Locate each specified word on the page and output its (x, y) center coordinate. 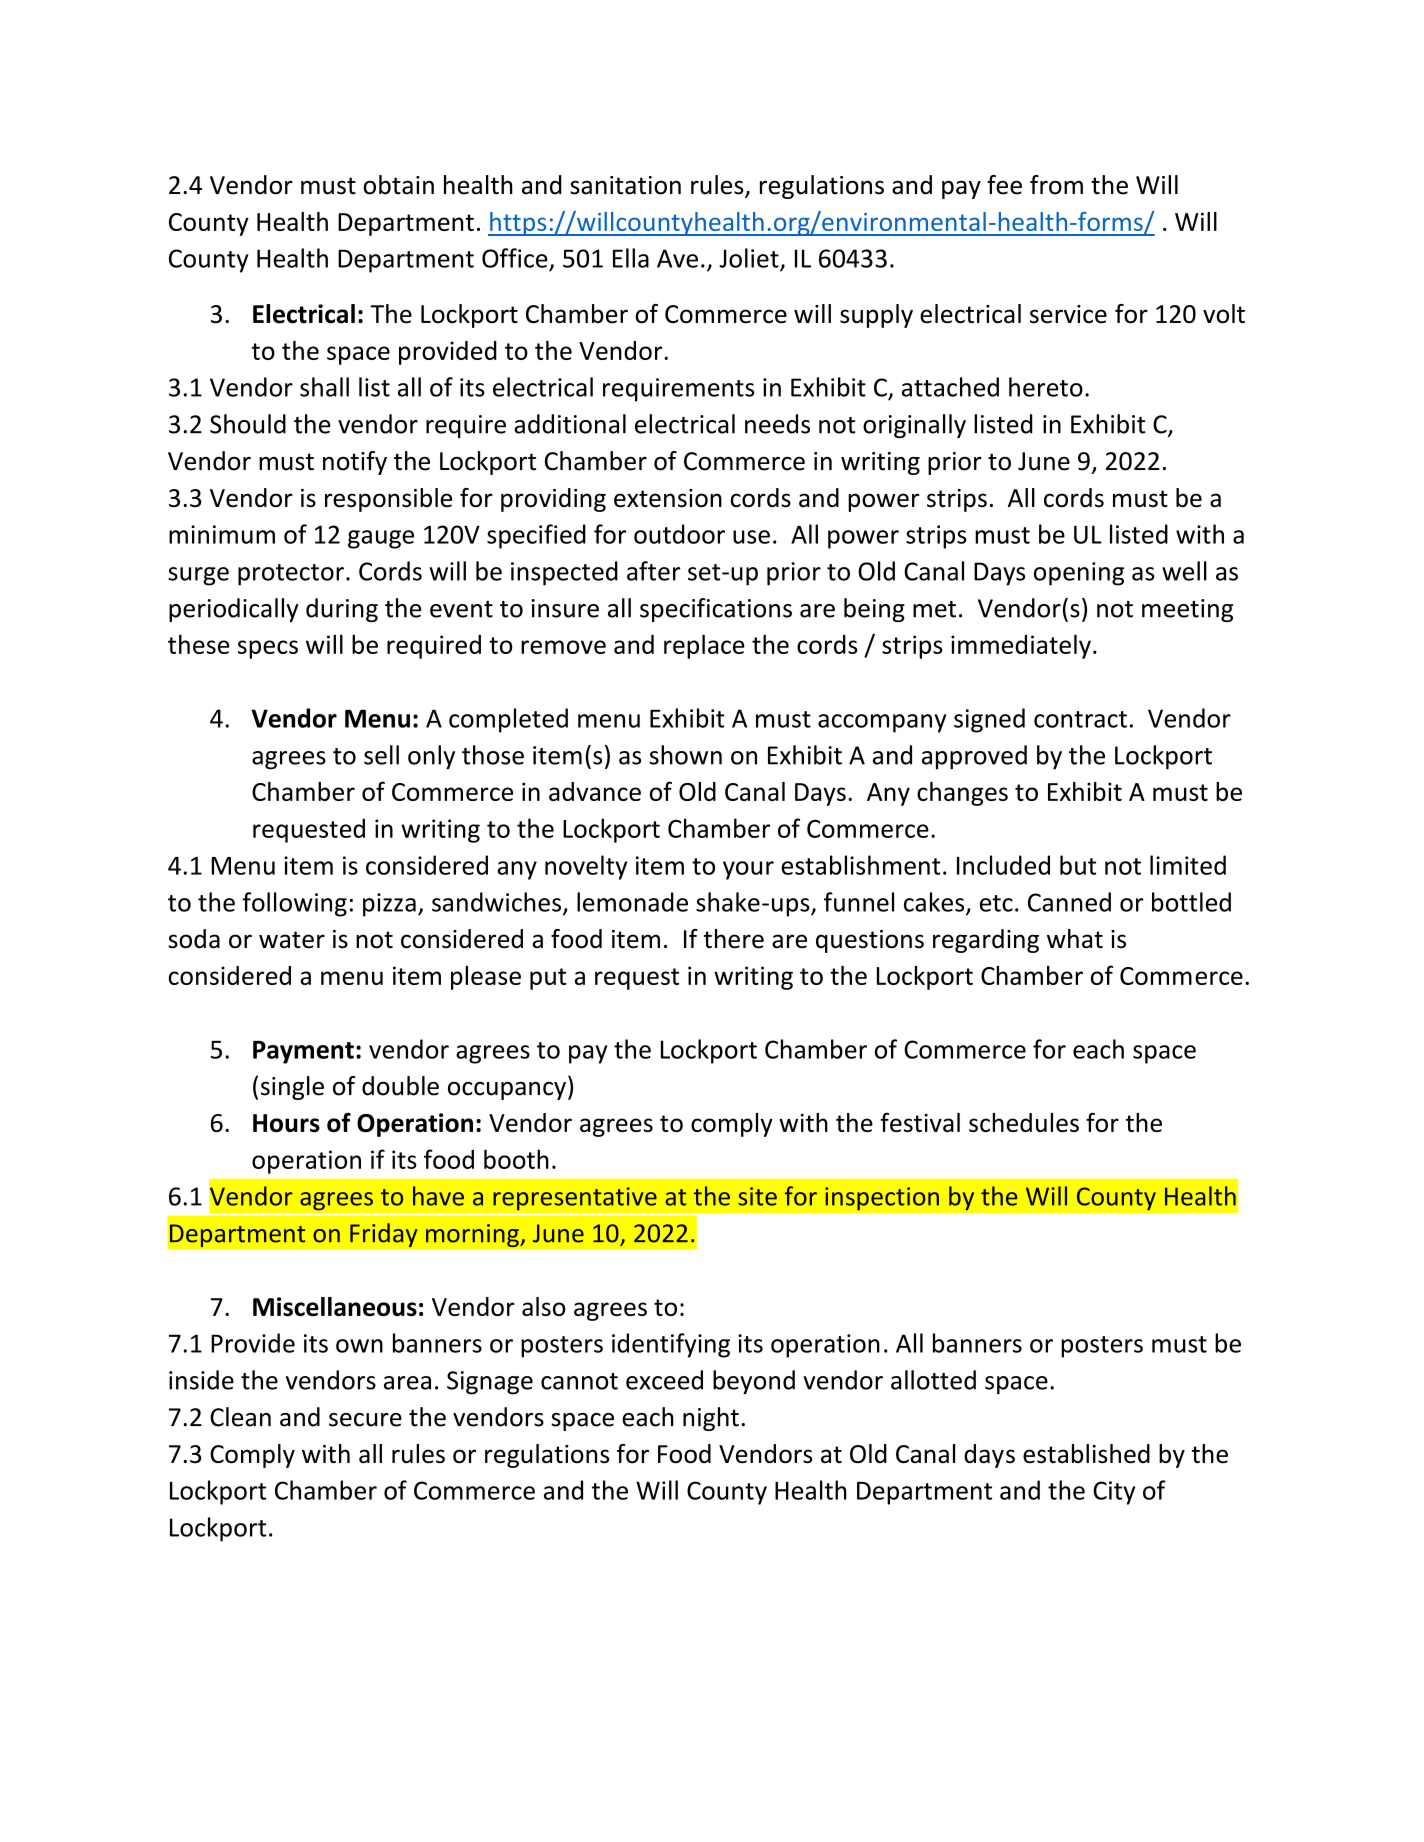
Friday (384, 1235)
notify (355, 463)
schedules (1024, 1122)
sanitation (625, 185)
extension (668, 498)
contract (1080, 719)
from (1056, 185)
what (1075, 939)
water (292, 940)
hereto (1046, 387)
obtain (398, 185)
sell (381, 755)
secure (365, 1420)
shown (686, 755)
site (757, 1196)
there (734, 939)
